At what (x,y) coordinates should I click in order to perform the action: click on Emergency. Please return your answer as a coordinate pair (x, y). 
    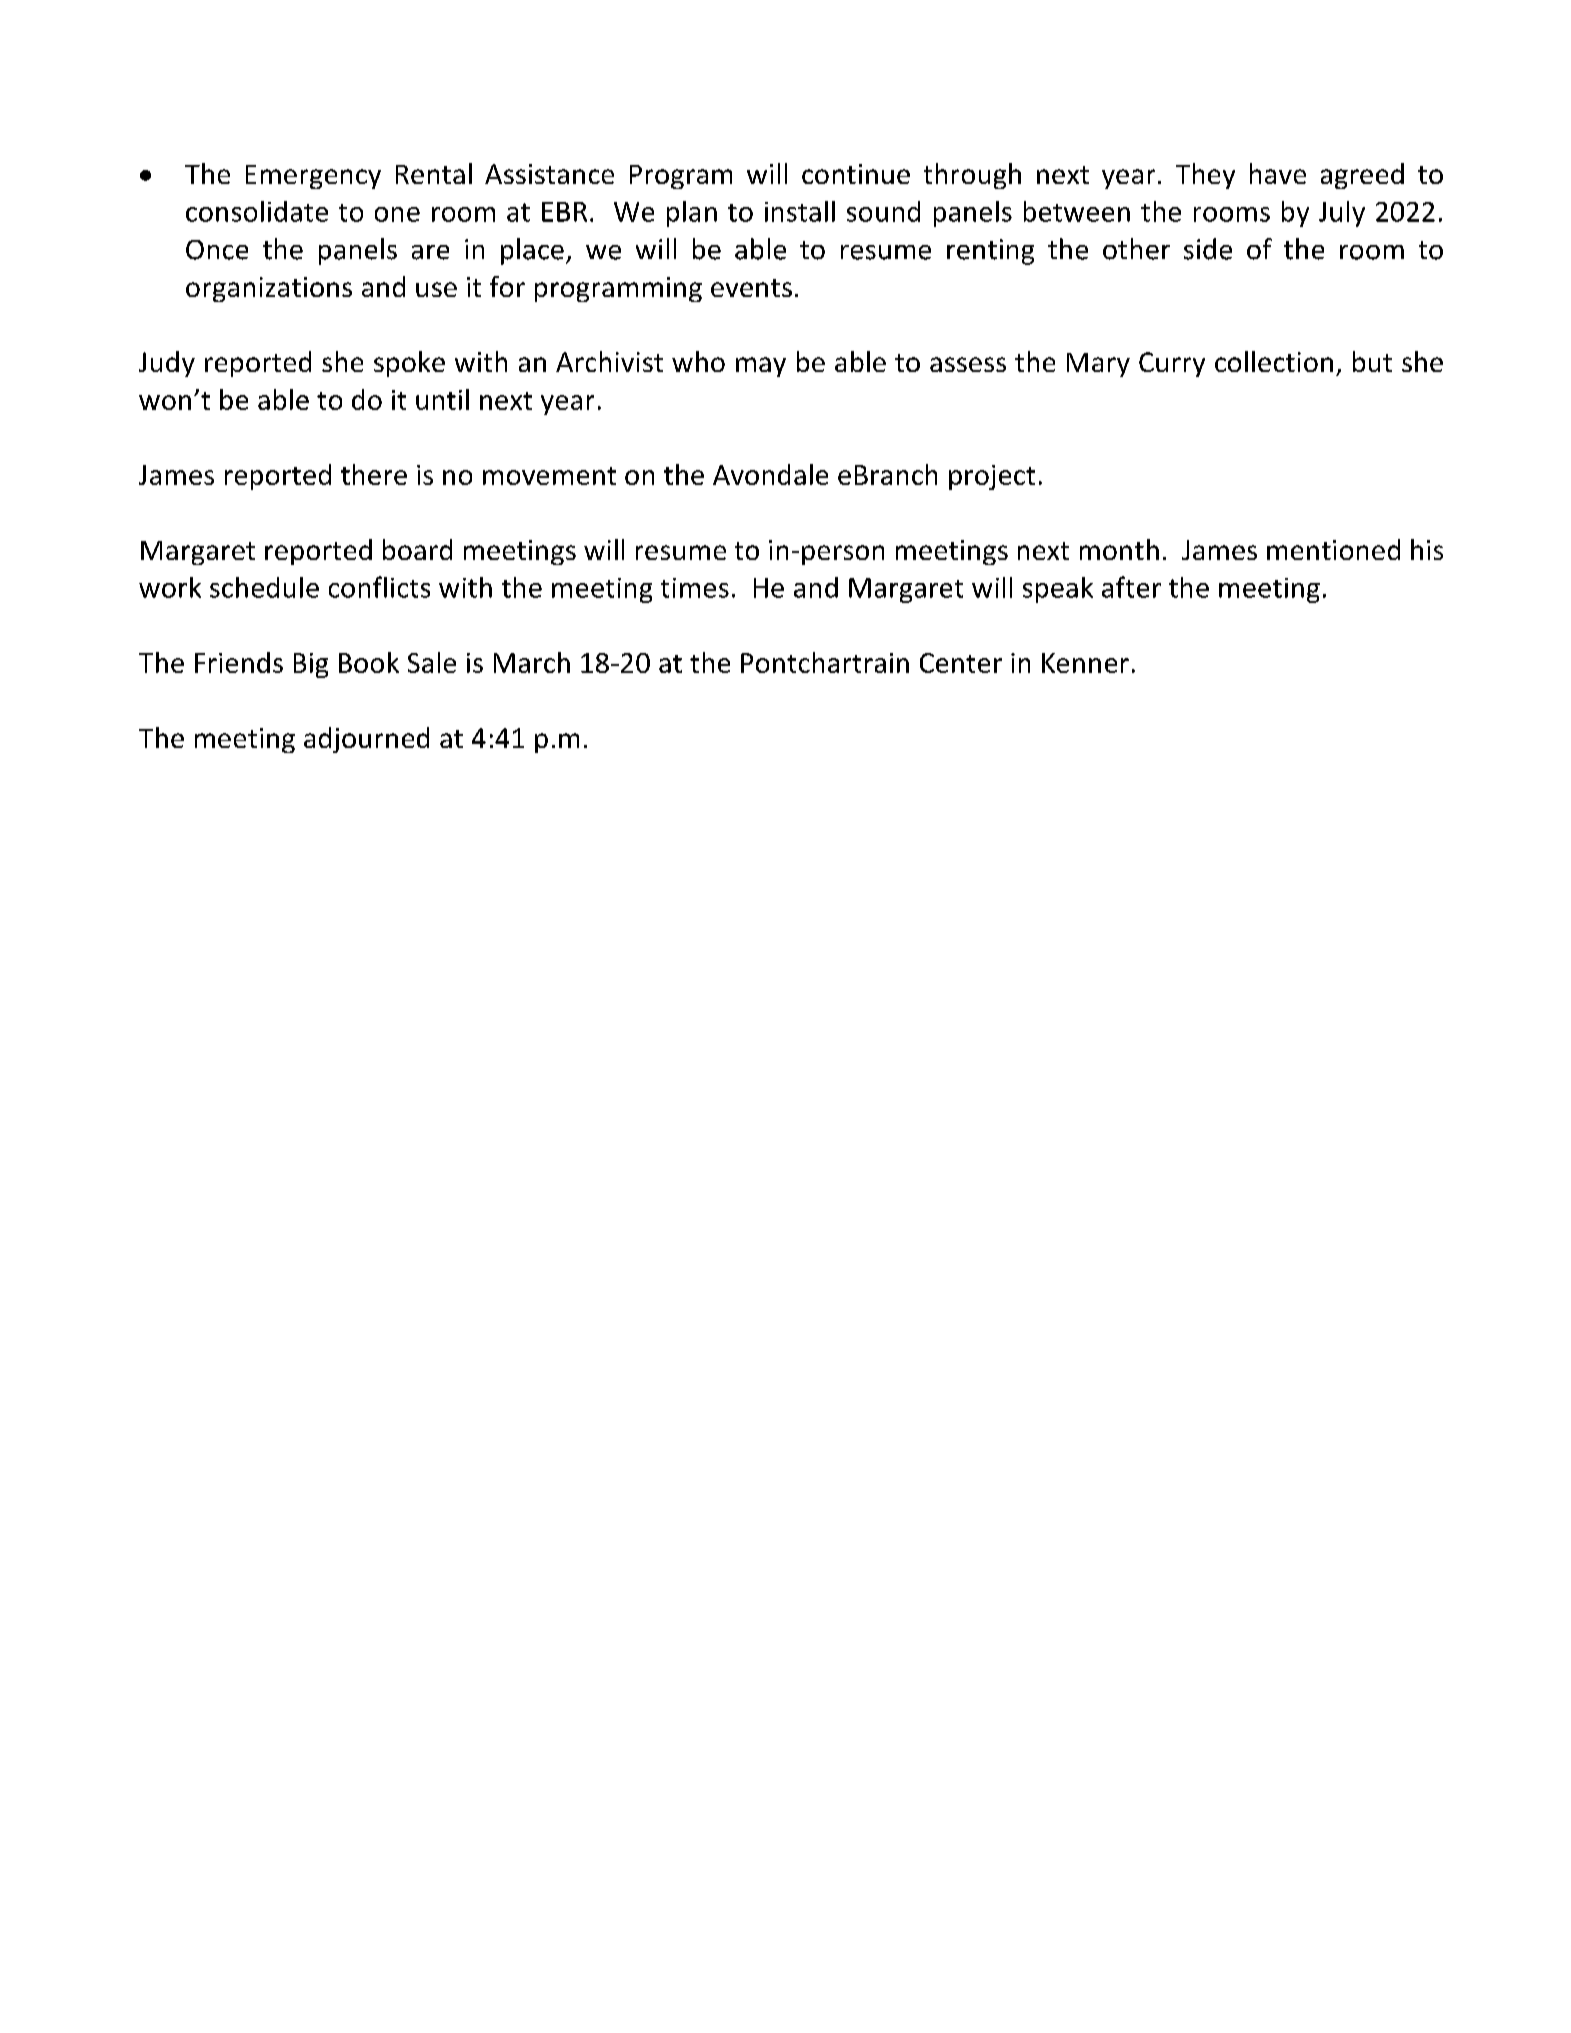
    Looking at the image, I should click on (313, 177).
